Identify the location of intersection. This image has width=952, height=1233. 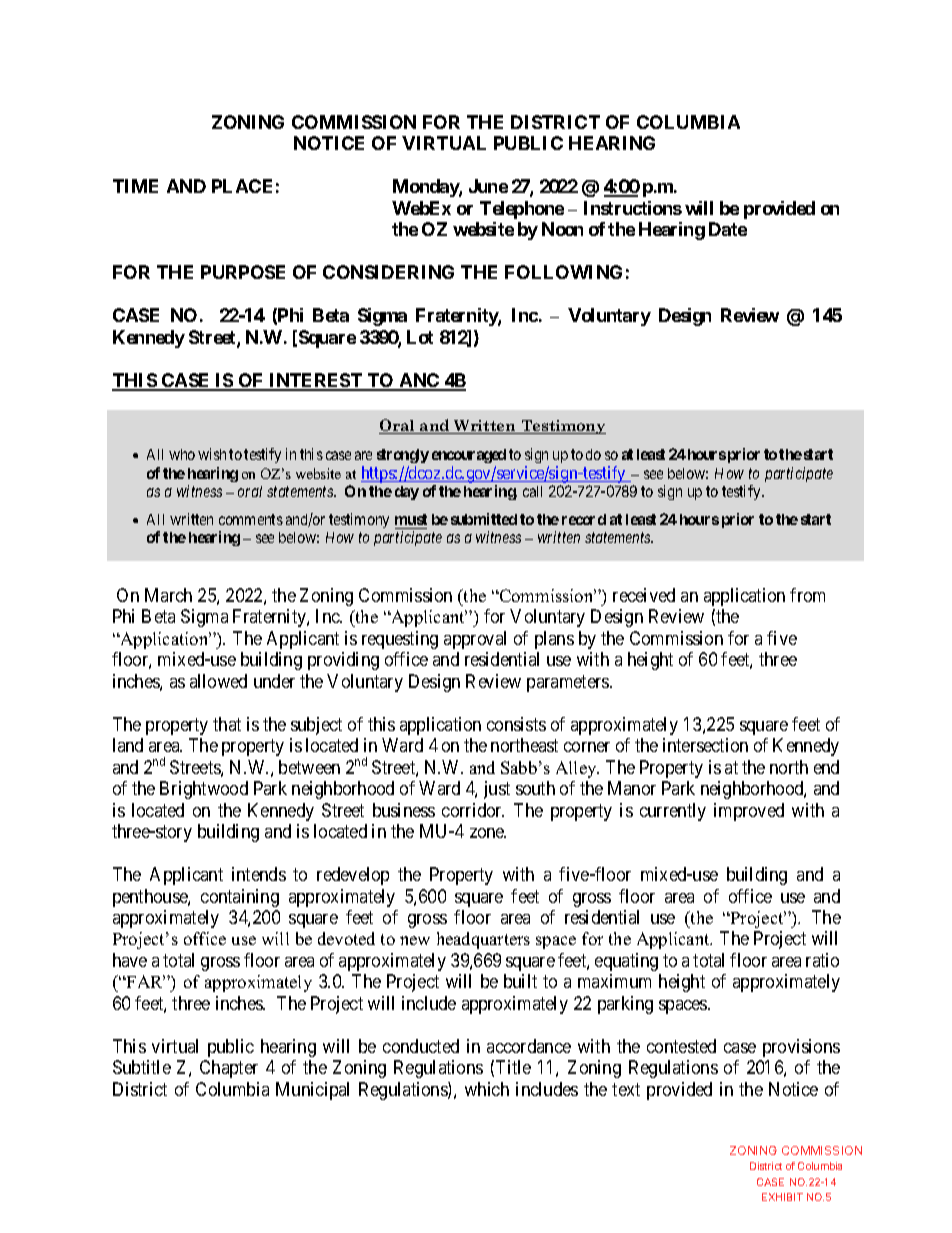
(705, 745).
